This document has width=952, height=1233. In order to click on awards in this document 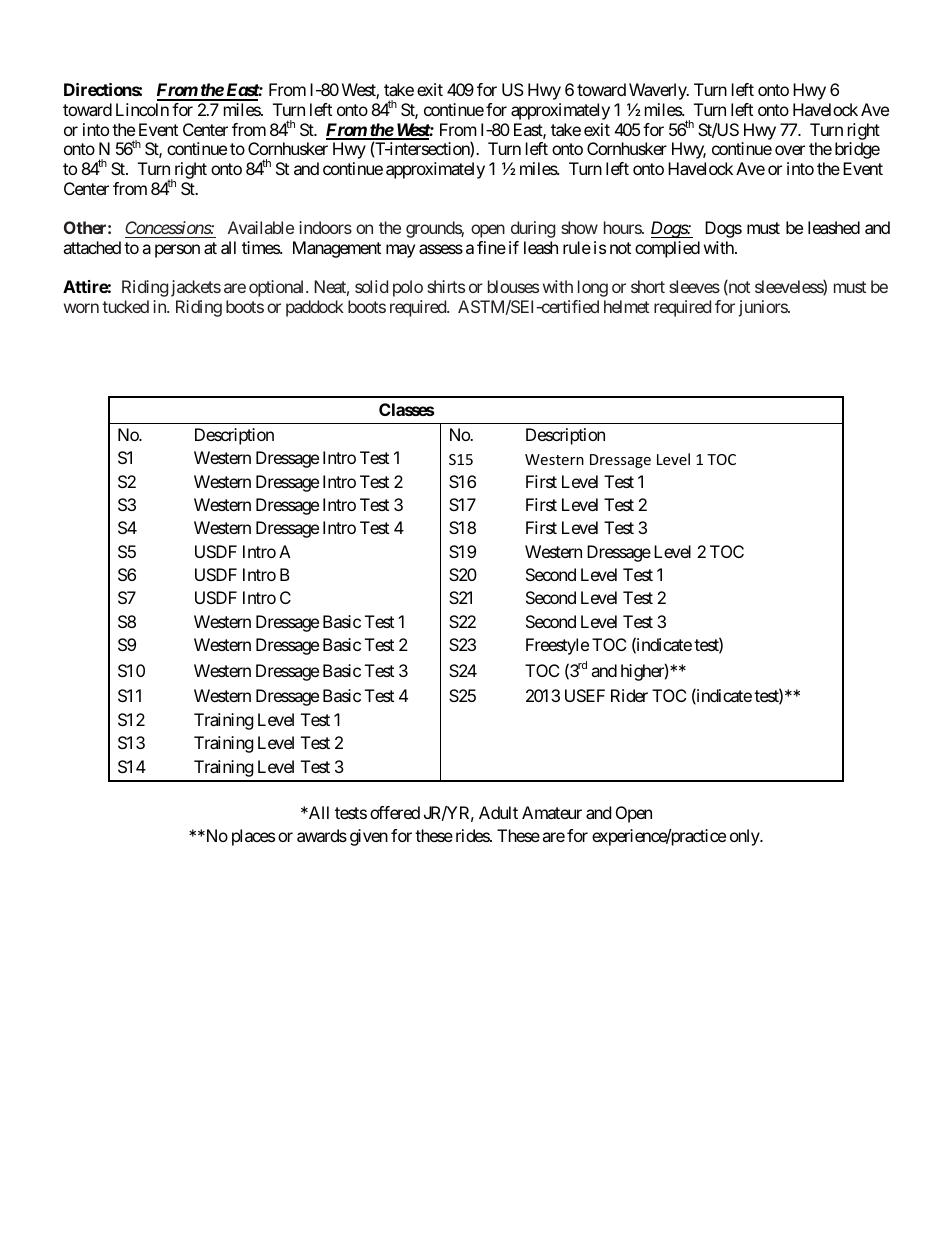, I will do `click(322, 835)`.
